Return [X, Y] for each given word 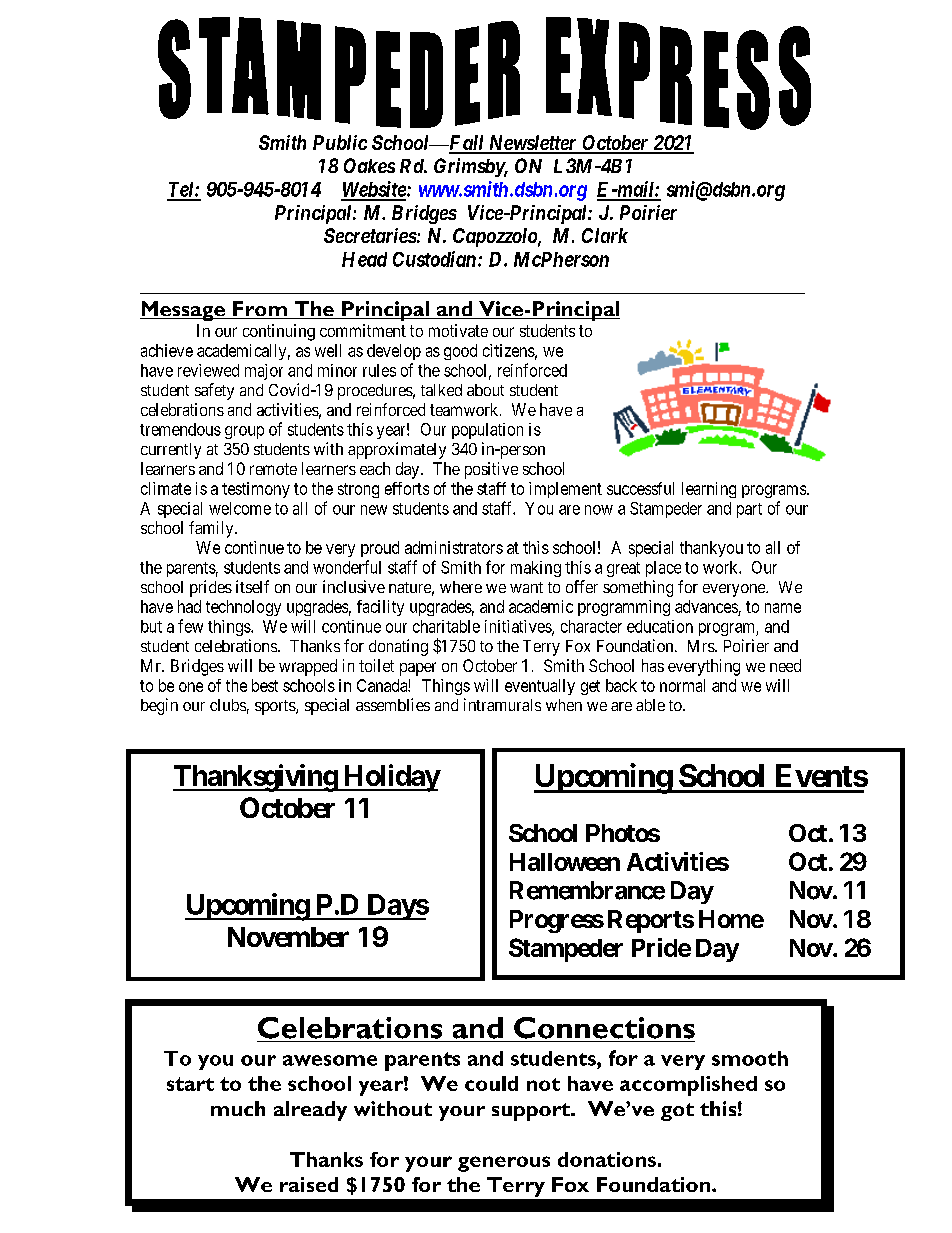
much [238, 1108]
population [487, 431]
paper [418, 669]
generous [504, 1164]
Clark [605, 235]
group [244, 432]
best [265, 685]
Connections [604, 1028]
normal [682, 685]
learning [709, 490]
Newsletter [532, 144]
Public [340, 142]
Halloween [565, 862]
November [288, 937]
